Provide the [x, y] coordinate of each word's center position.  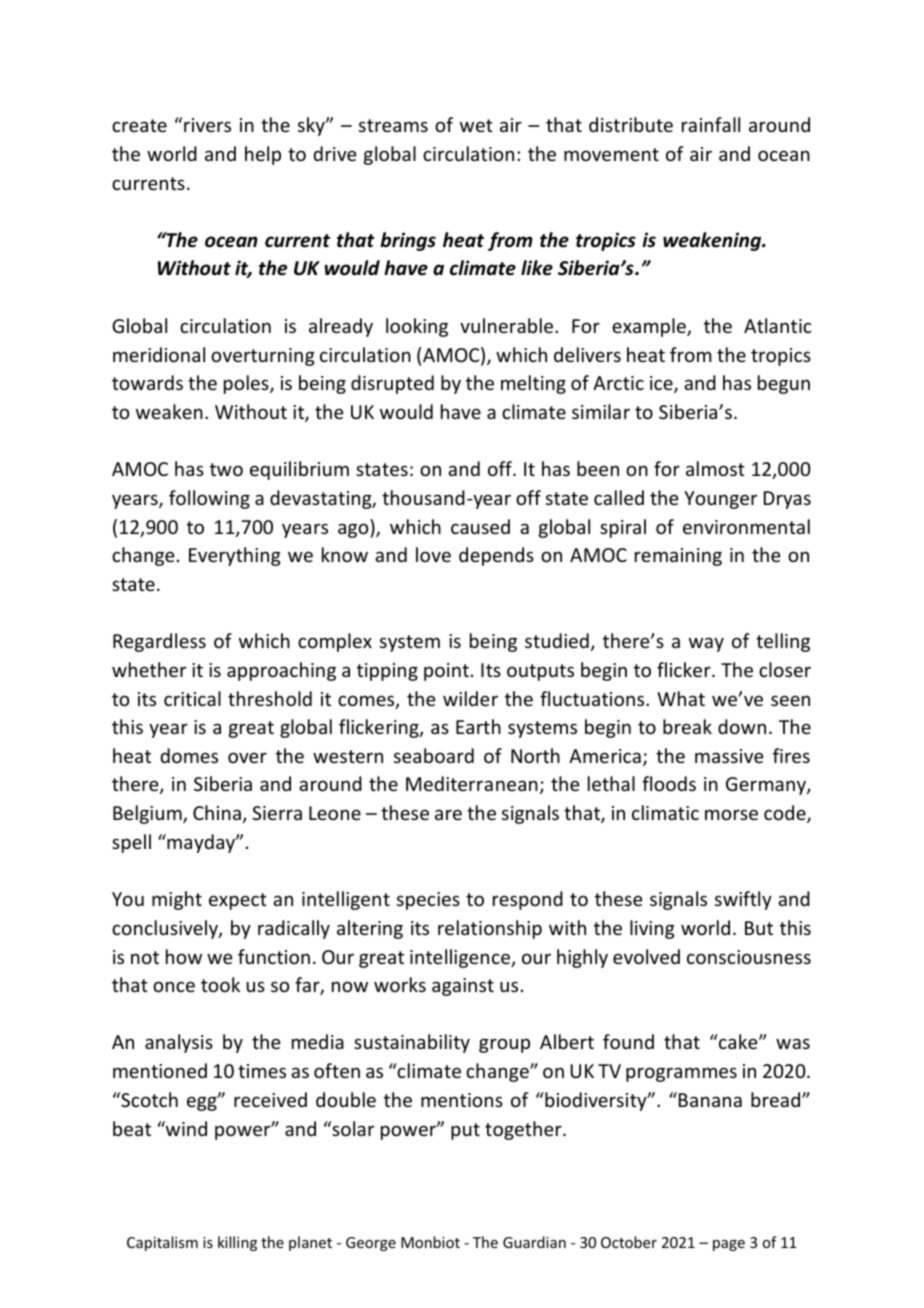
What [681, 698]
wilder [470, 698]
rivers [207, 125]
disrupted [392, 384]
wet [476, 125]
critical [192, 698]
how [184, 956]
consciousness [749, 957]
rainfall [711, 124]
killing [237, 1243]
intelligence [461, 958]
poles [247, 384]
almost [715, 468]
